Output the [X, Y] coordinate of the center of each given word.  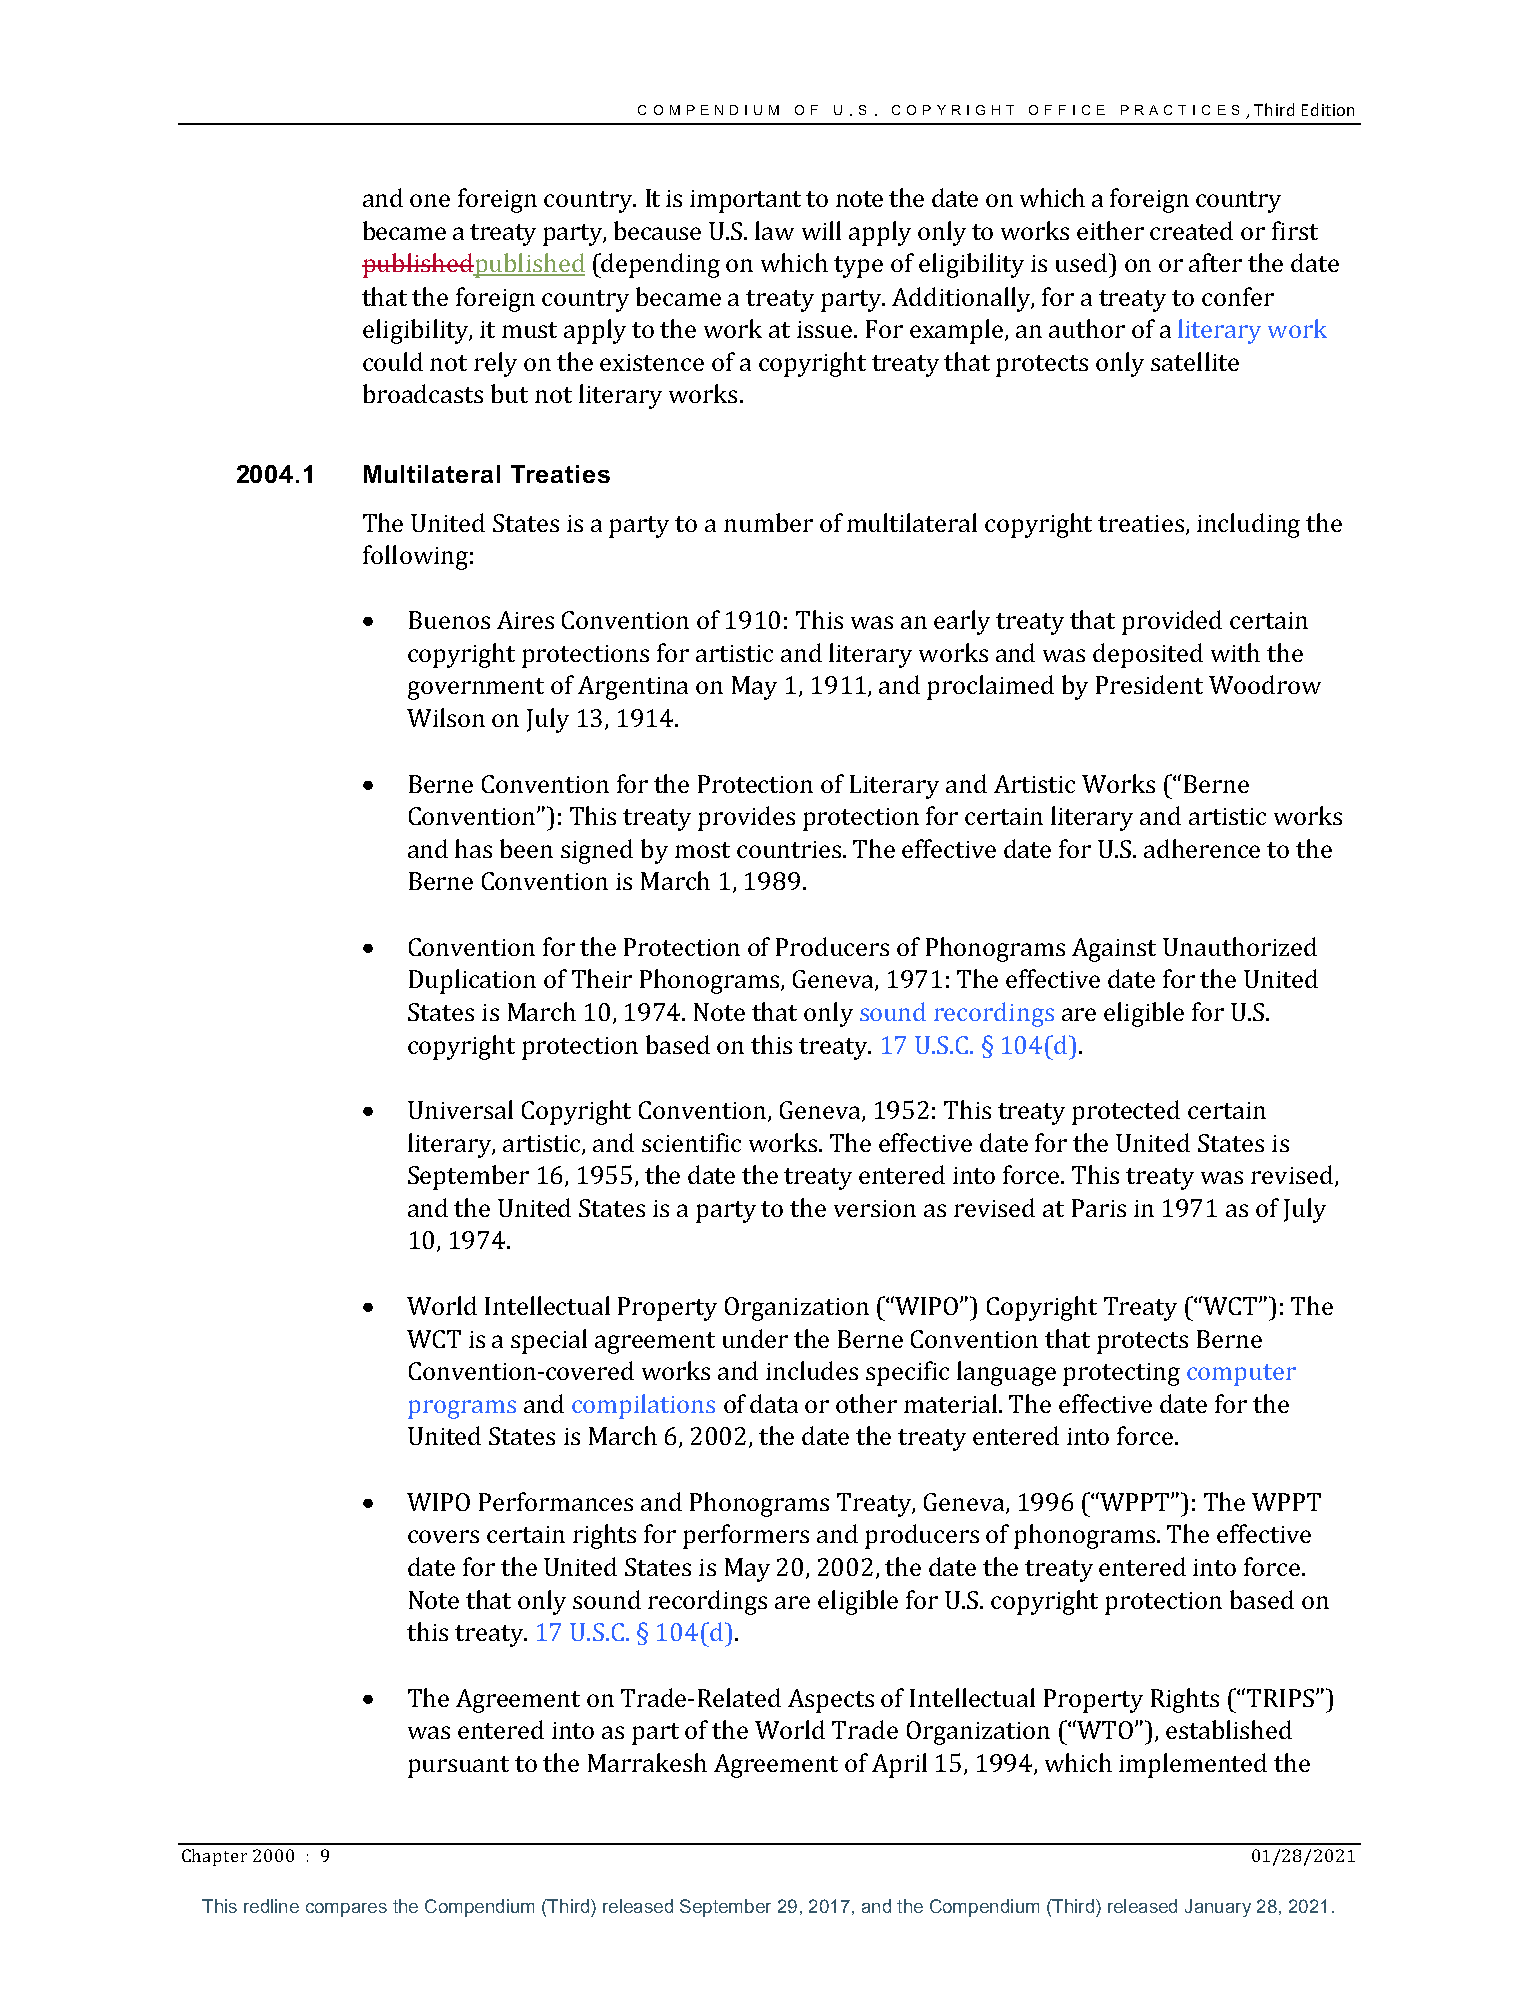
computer [1241, 1375]
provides [746, 818]
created [1191, 230]
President [1149, 684]
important [745, 201]
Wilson [446, 717]
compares [346, 1910]
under [755, 1338]
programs [462, 1409]
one [430, 200]
